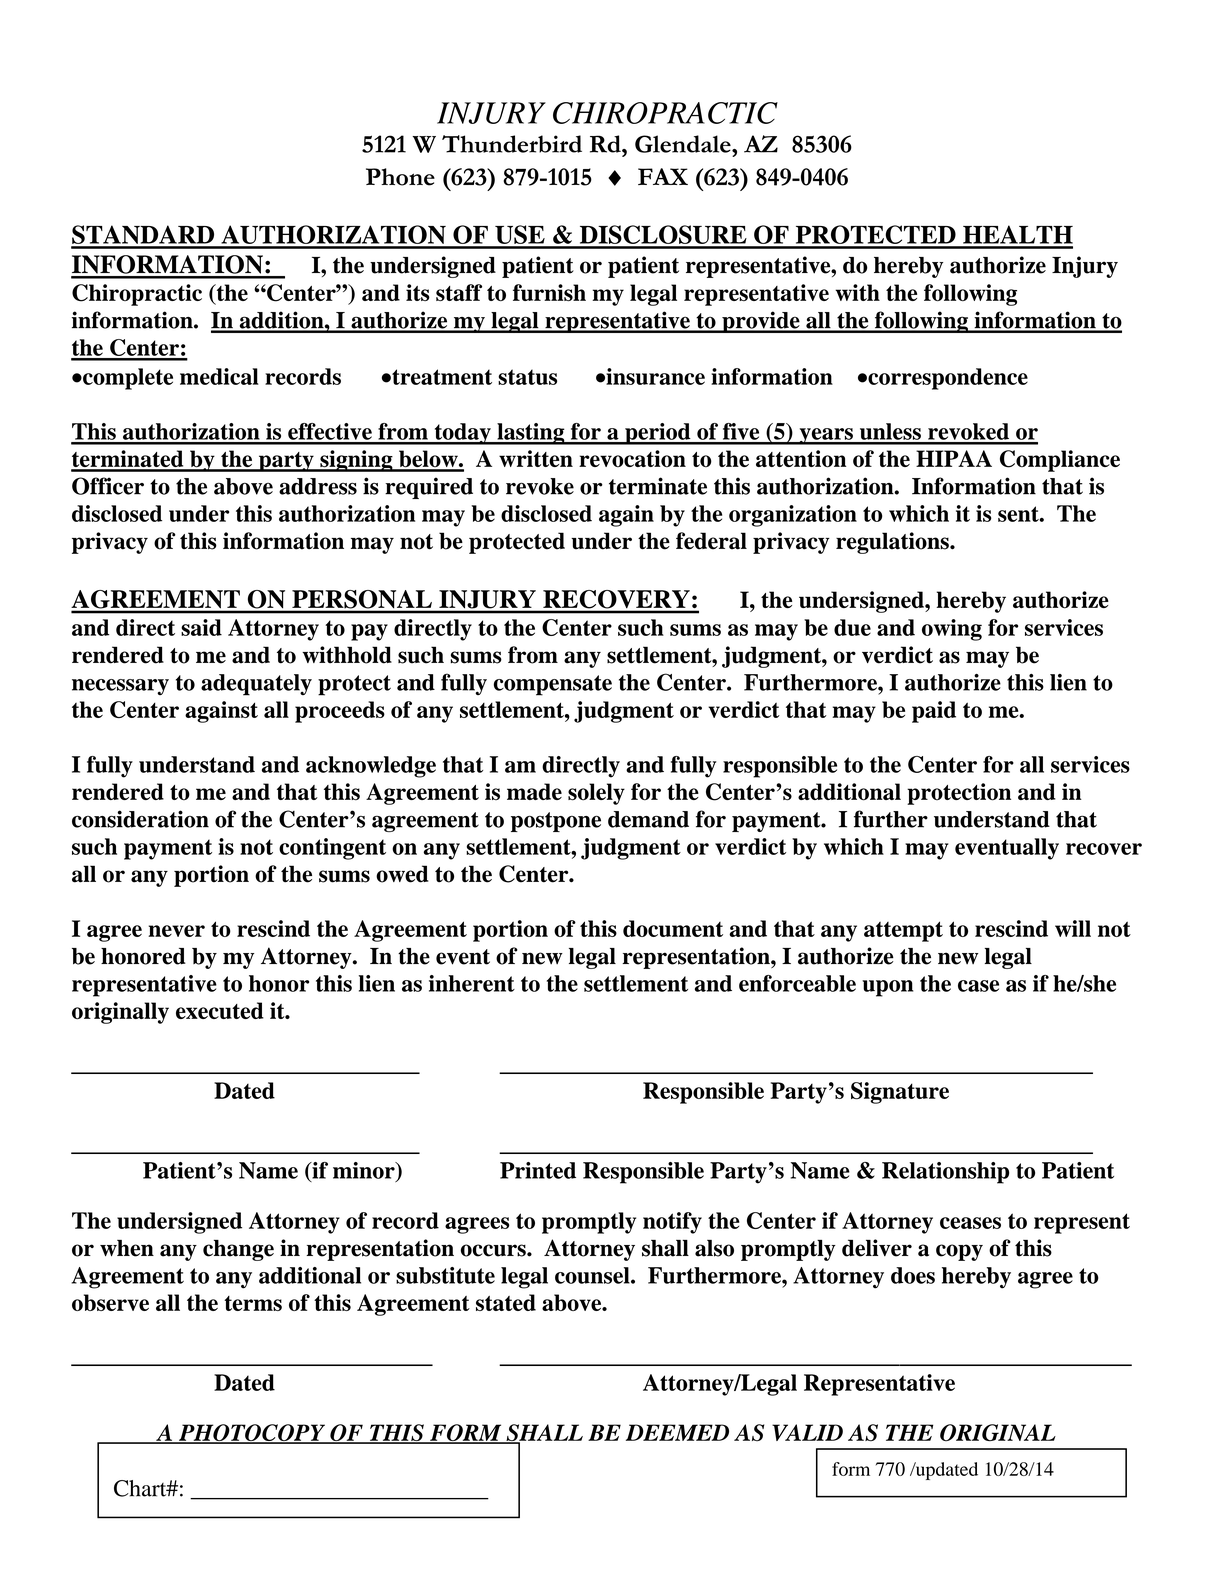 This document has height=1571, width=1214. Describe the element at coordinates (140, 819) in the document. I see `consideration` at that location.
